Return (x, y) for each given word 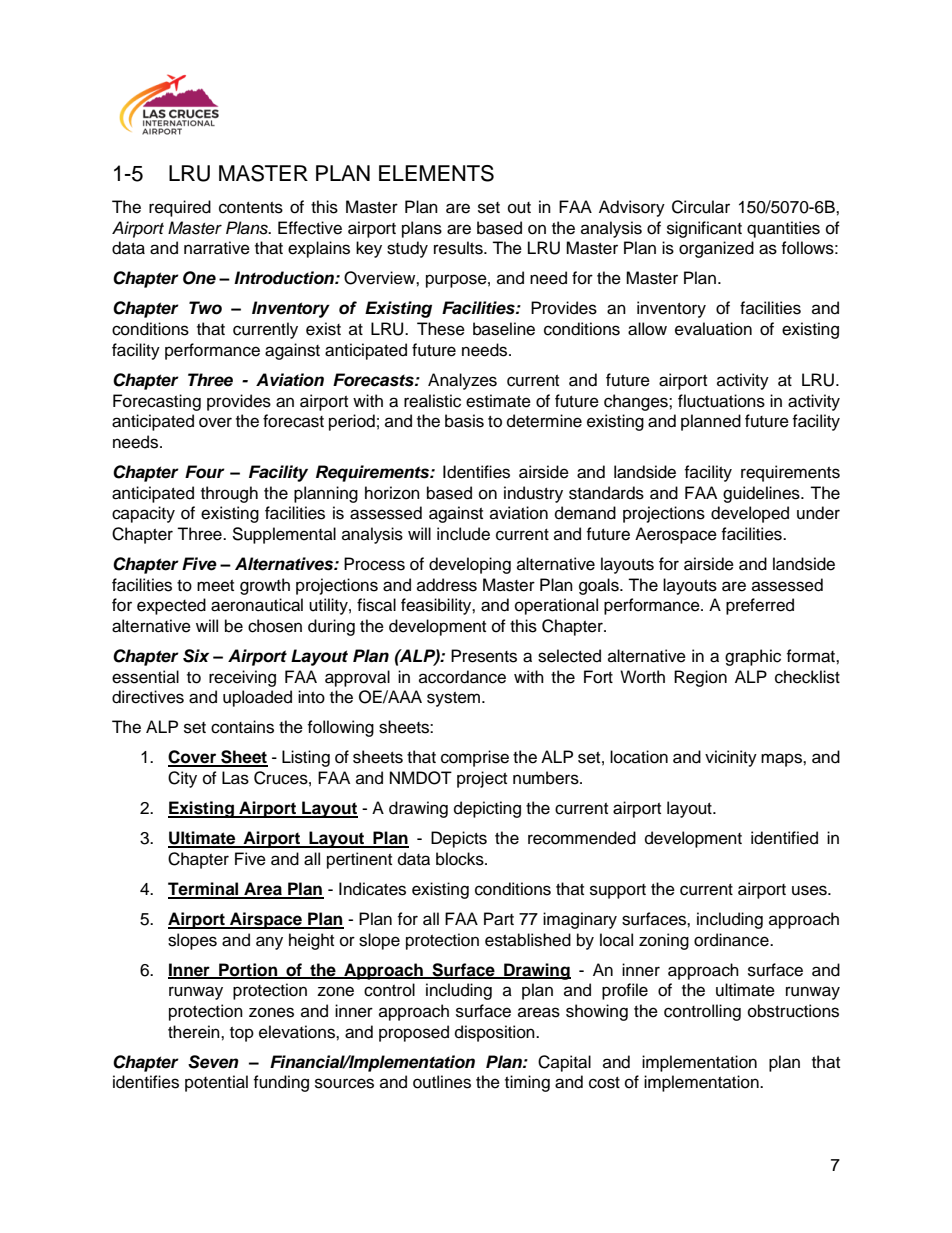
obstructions (793, 1011)
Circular (701, 207)
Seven (213, 1062)
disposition (496, 1033)
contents (251, 208)
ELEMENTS (436, 173)
